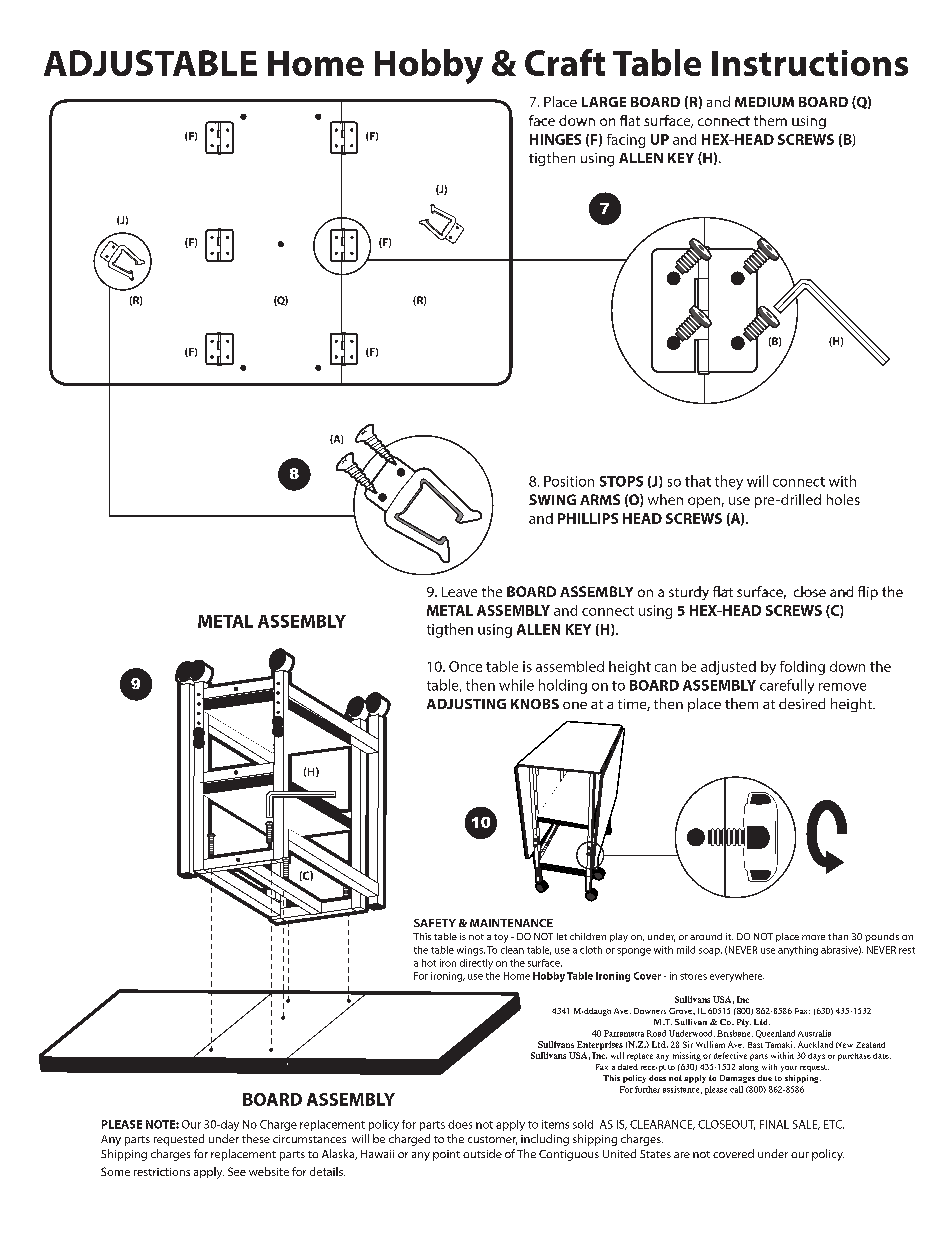 The image size is (952, 1233). What do you see at coordinates (459, 592) in the screenshot?
I see `Leave` at bounding box center [459, 592].
